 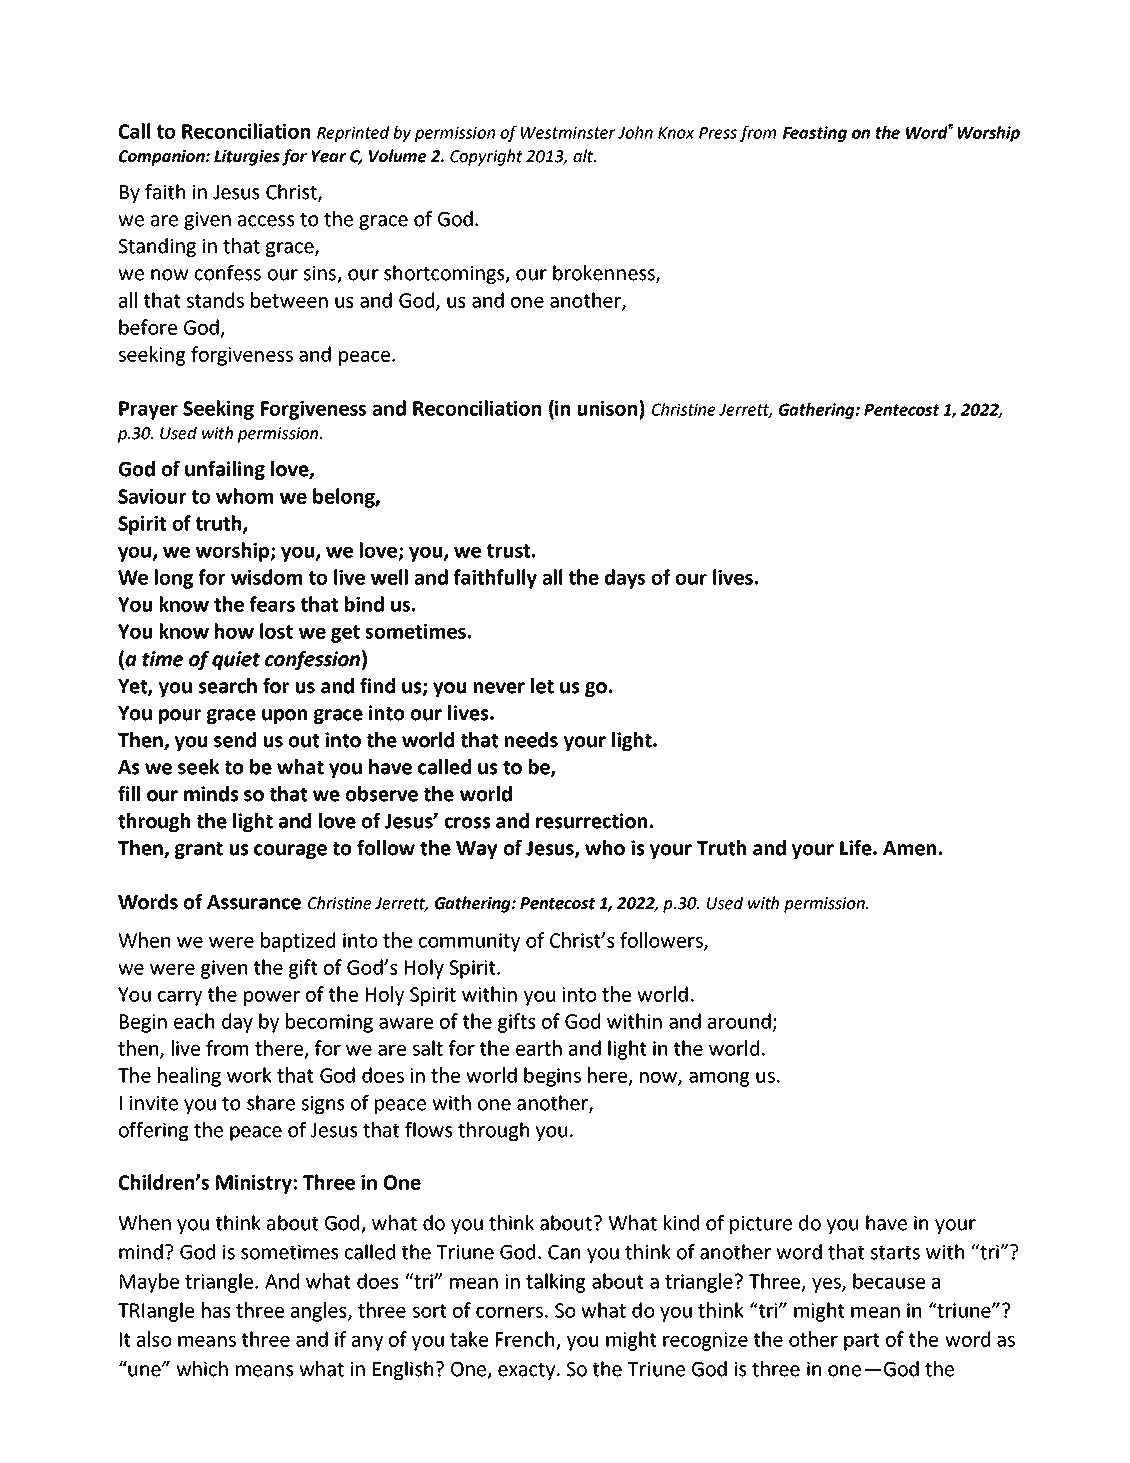 I want to click on Copyright, so click(x=486, y=157).
